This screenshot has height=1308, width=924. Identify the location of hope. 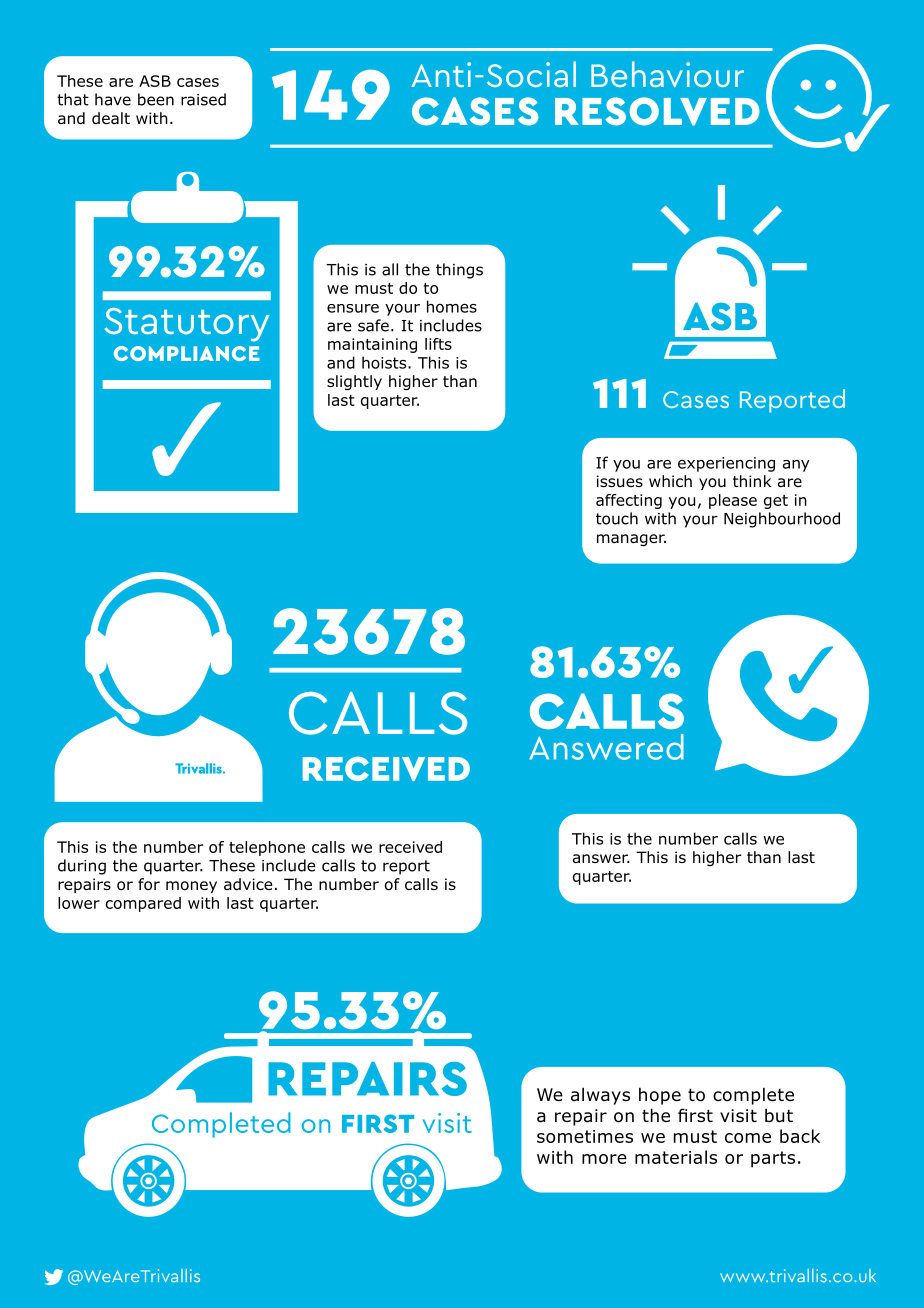
(660, 1096).
